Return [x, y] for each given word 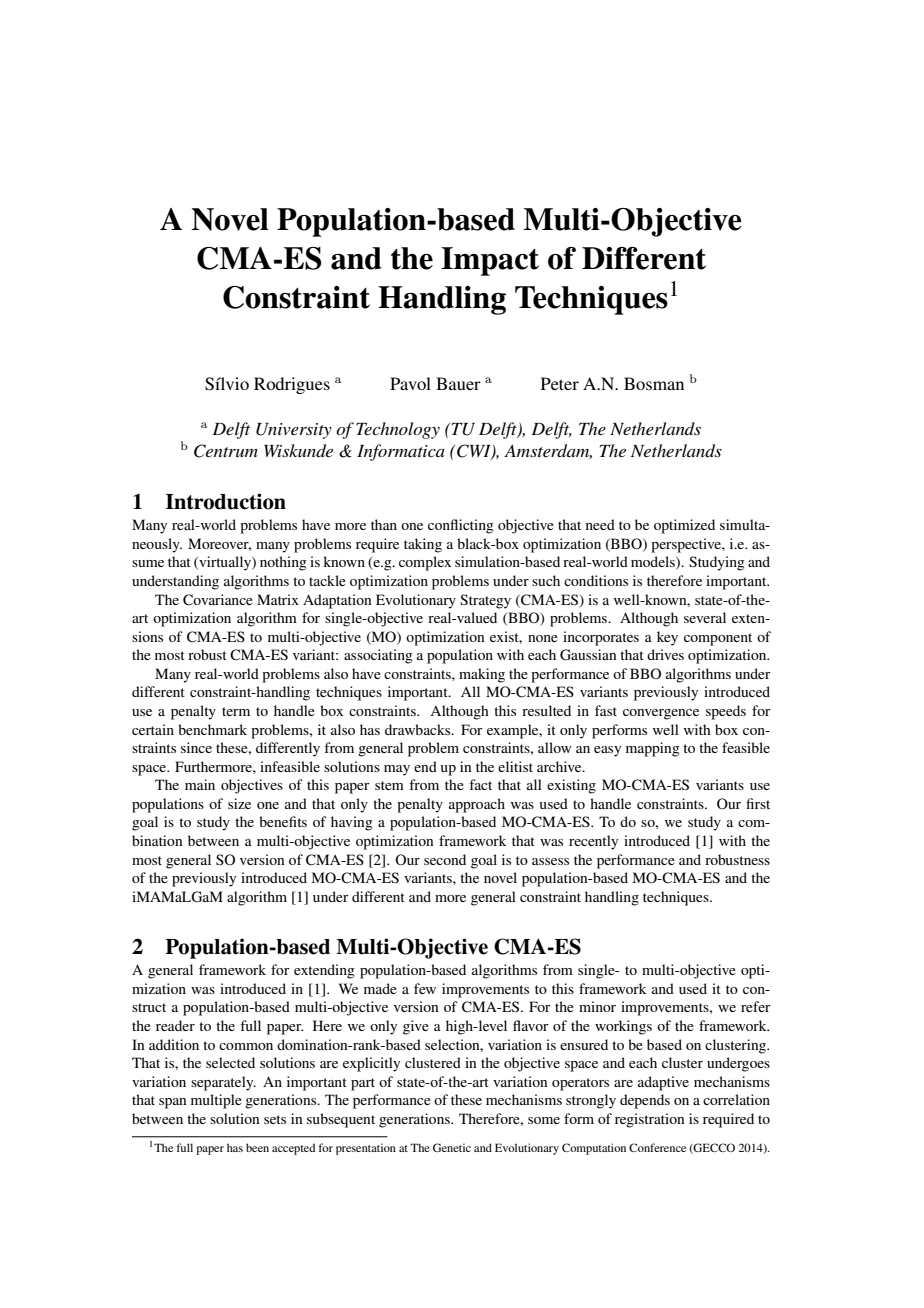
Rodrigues [292, 385]
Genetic [452, 1147]
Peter [560, 383]
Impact [490, 261]
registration [649, 1120]
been [257, 1147]
